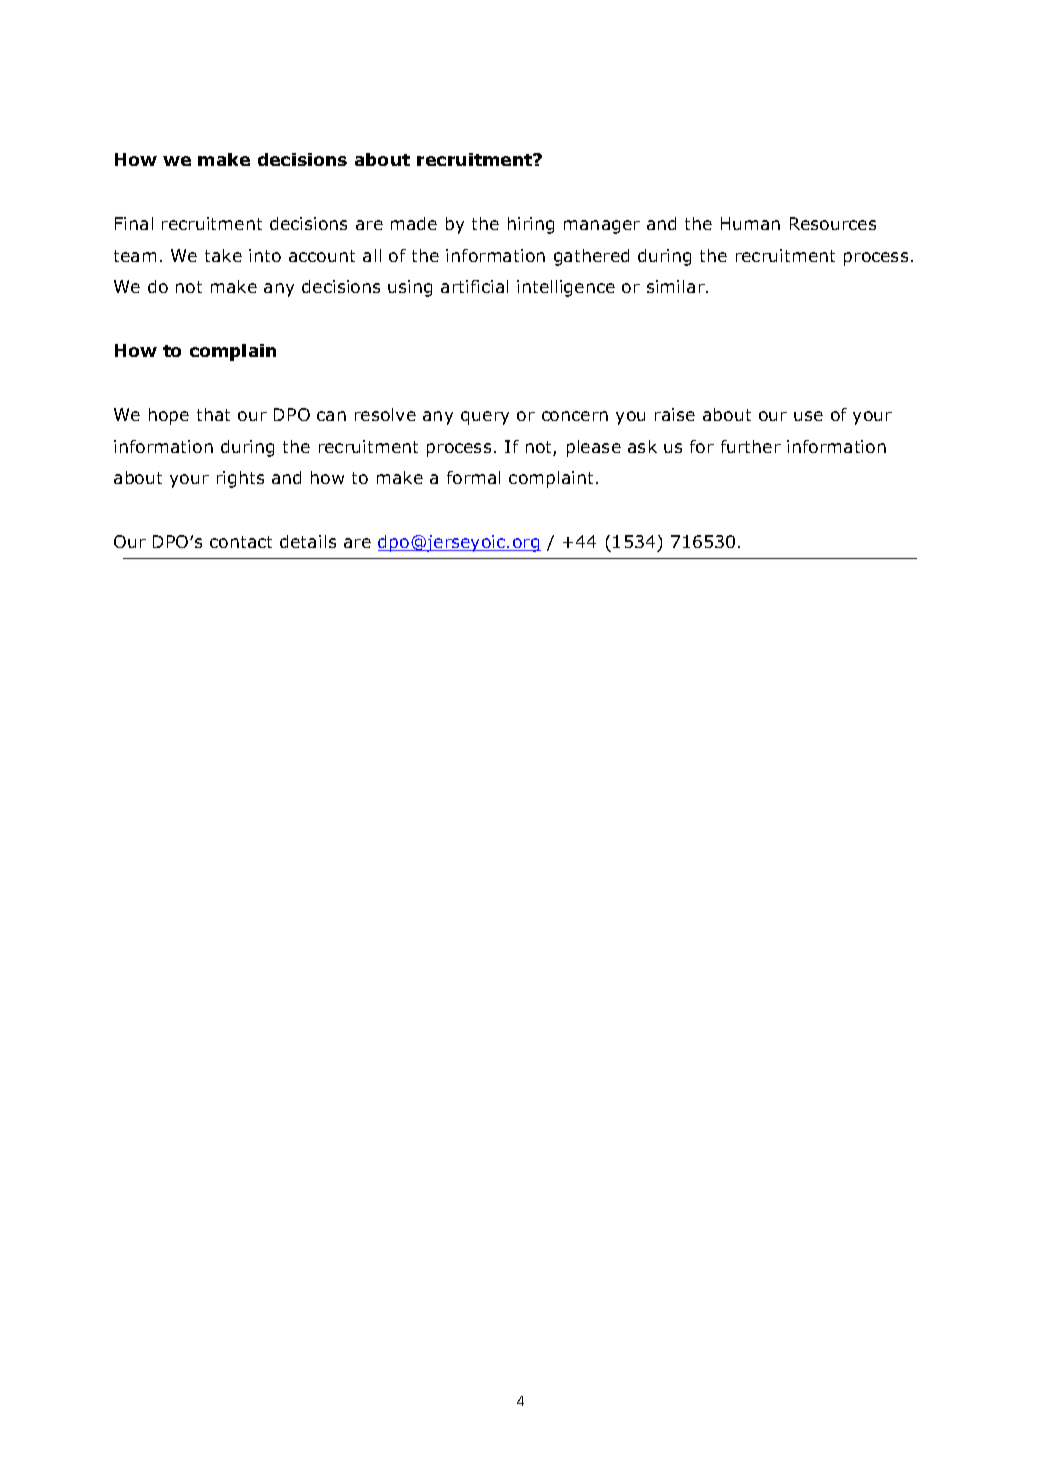 This screenshot has width=1040, height=1471. What do you see at coordinates (474, 286) in the screenshot?
I see `artificial` at bounding box center [474, 286].
